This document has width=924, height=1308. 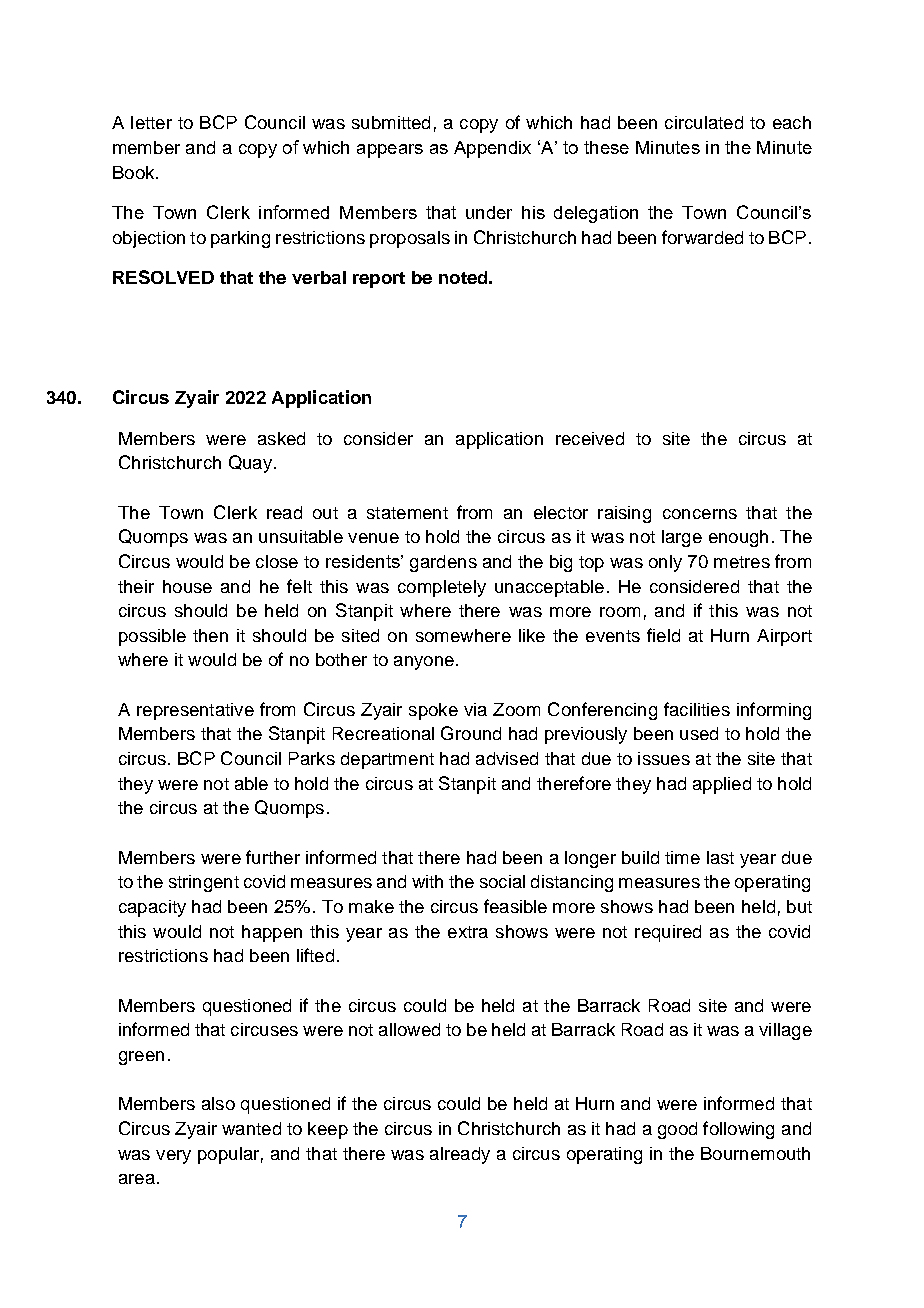 What do you see at coordinates (151, 122) in the document?
I see `letter` at bounding box center [151, 122].
